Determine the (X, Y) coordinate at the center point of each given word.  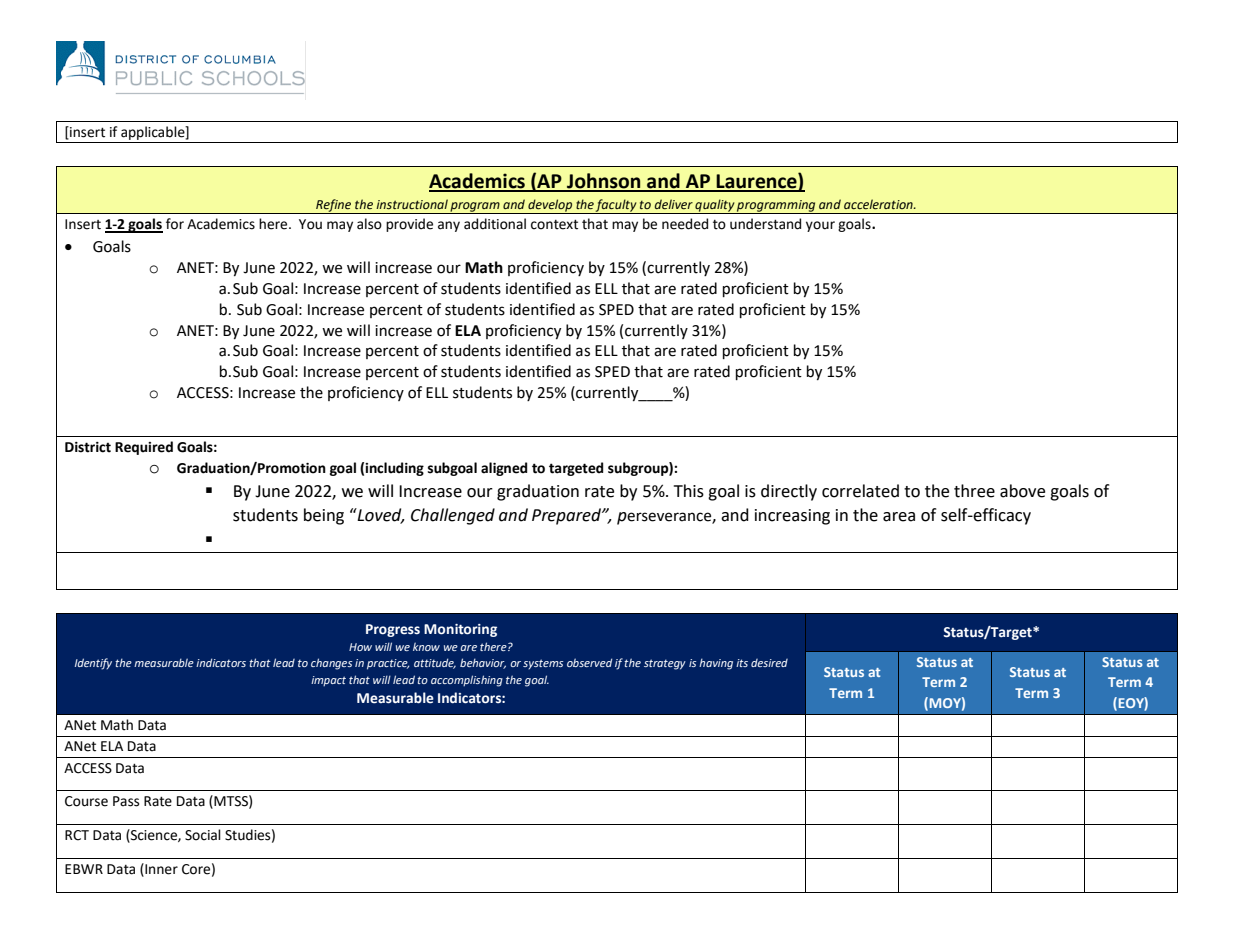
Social (203, 835)
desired (769, 663)
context (554, 224)
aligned (504, 469)
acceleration (879, 204)
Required (144, 448)
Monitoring (460, 630)
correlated (860, 491)
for (175, 224)
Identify (93, 664)
